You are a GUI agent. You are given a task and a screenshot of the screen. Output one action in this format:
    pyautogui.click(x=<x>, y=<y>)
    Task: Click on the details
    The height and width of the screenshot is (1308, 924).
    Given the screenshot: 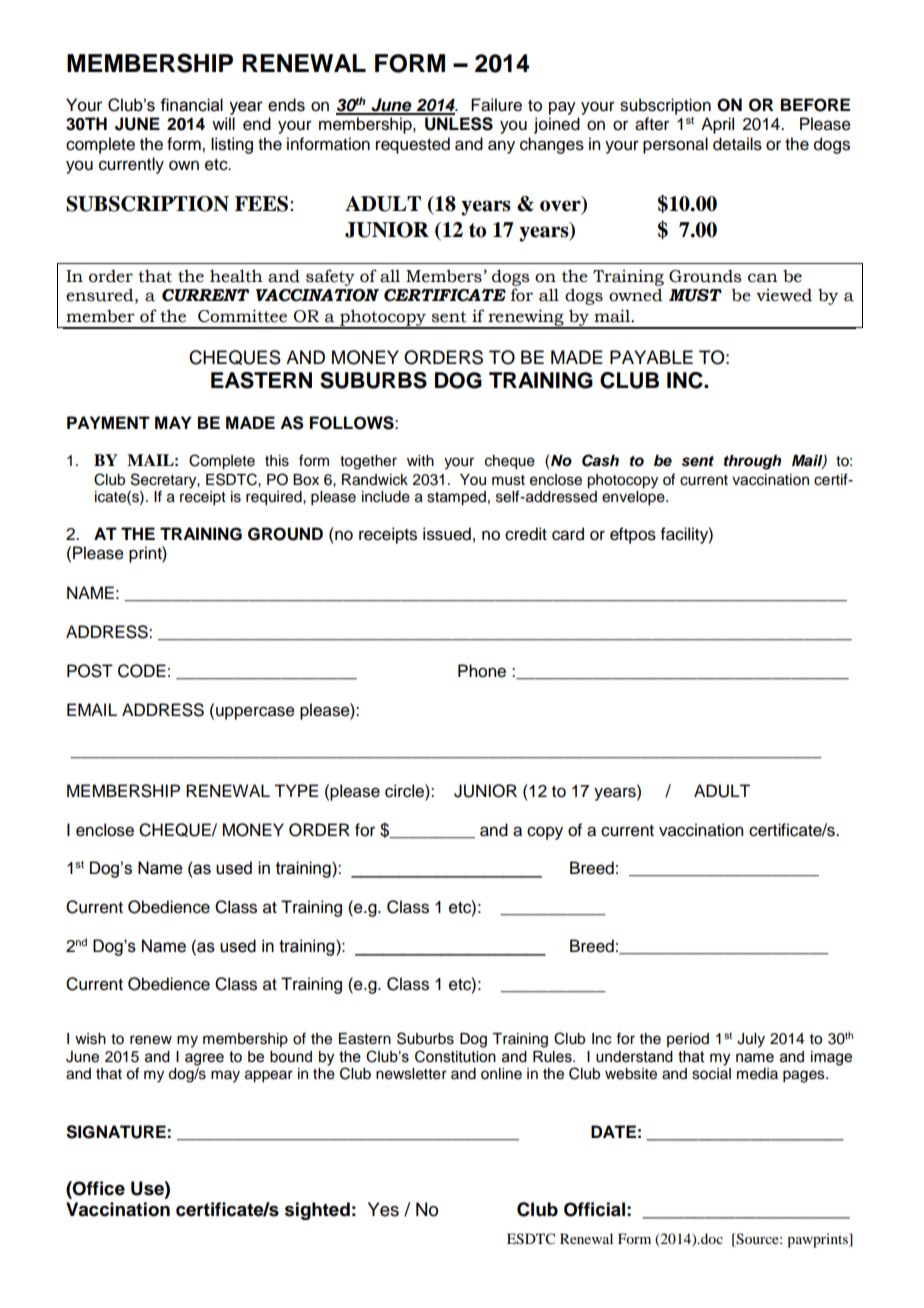 What is the action you would take?
    pyautogui.click(x=737, y=144)
